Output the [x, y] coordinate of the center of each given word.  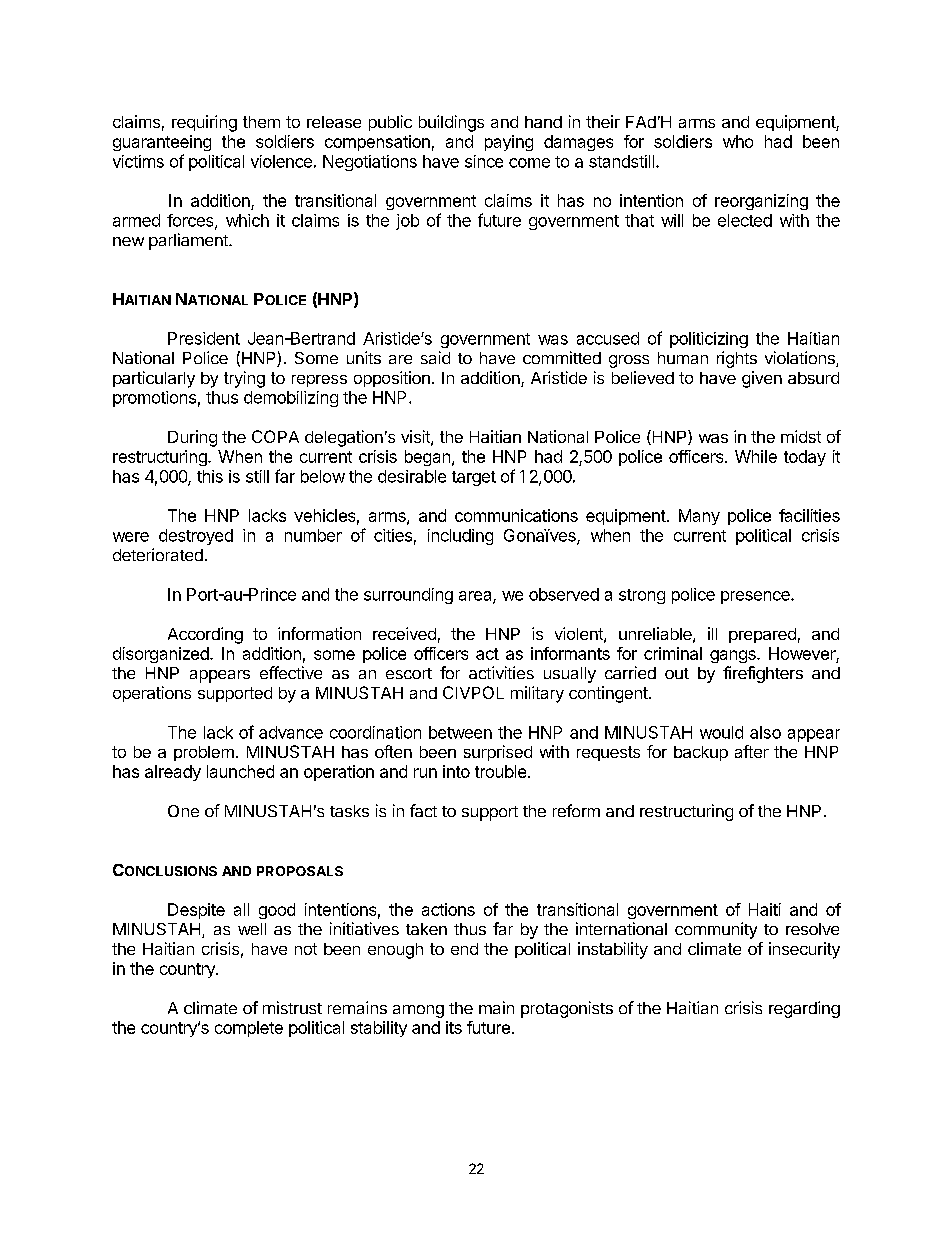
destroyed [196, 537]
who [738, 141]
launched [240, 771]
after [752, 751]
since [484, 161]
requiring [204, 123]
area [476, 597]
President [204, 338]
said [435, 357]
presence [756, 597]
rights [737, 359]
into [456, 771]
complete [249, 1029]
